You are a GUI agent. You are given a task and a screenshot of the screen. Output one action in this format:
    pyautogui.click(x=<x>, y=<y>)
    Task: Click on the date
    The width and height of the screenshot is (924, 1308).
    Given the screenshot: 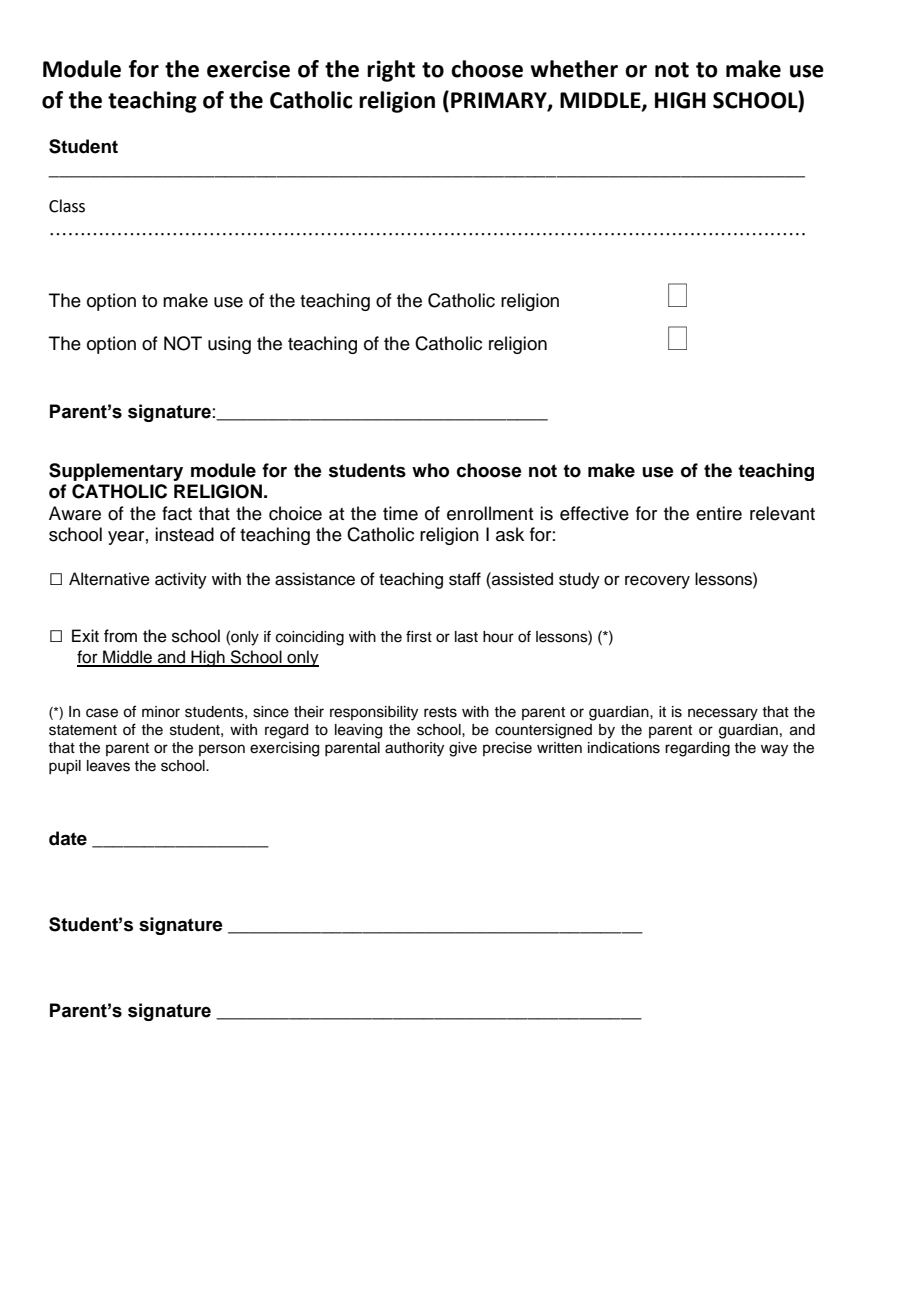 What is the action you would take?
    pyautogui.click(x=68, y=838)
